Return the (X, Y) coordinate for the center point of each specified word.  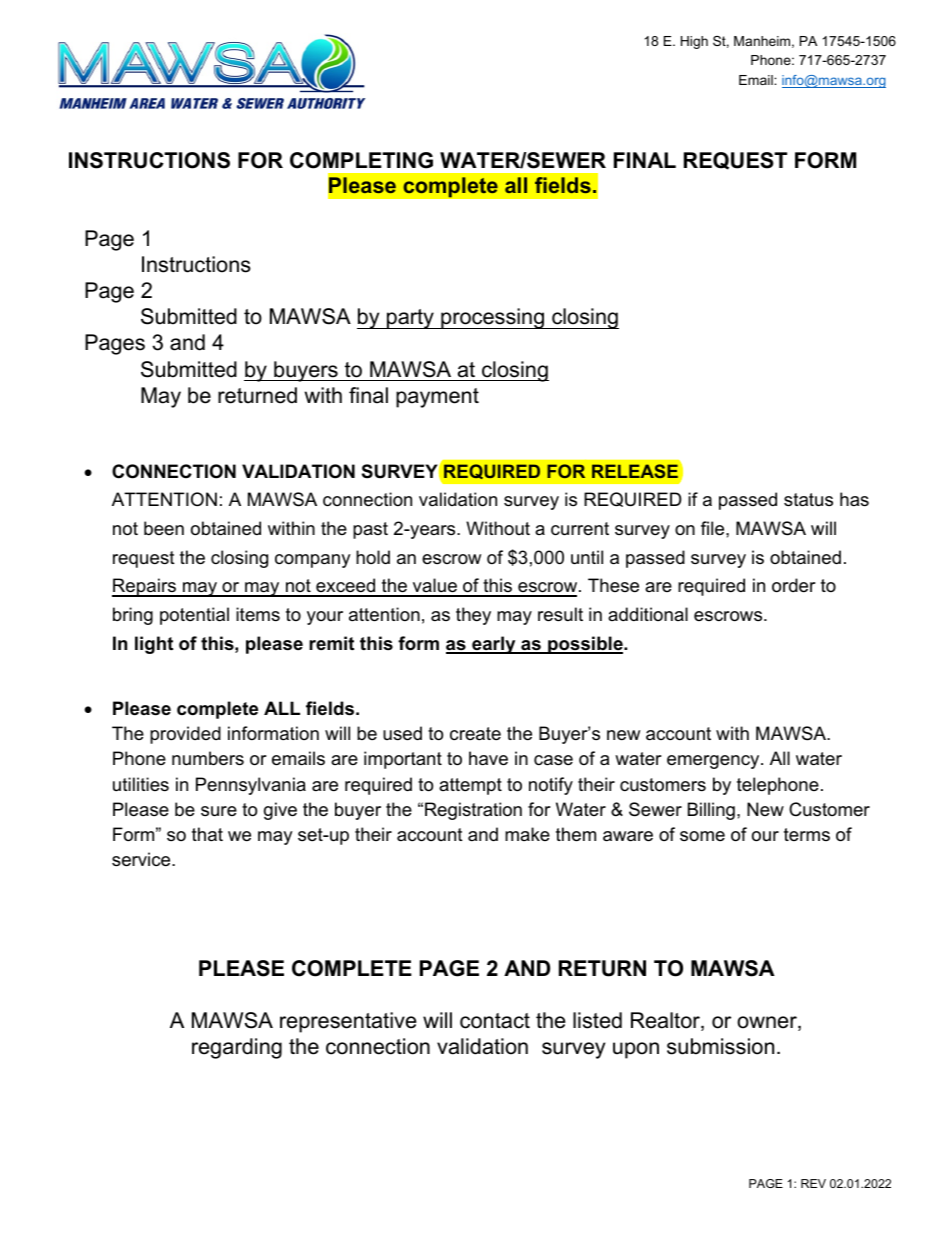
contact (495, 1021)
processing (492, 318)
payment (437, 398)
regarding (237, 1048)
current (580, 529)
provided (185, 735)
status (808, 500)
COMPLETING (361, 160)
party (410, 319)
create (475, 733)
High (694, 42)
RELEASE (635, 471)
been (164, 528)
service (142, 859)
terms (807, 834)
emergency (714, 762)
